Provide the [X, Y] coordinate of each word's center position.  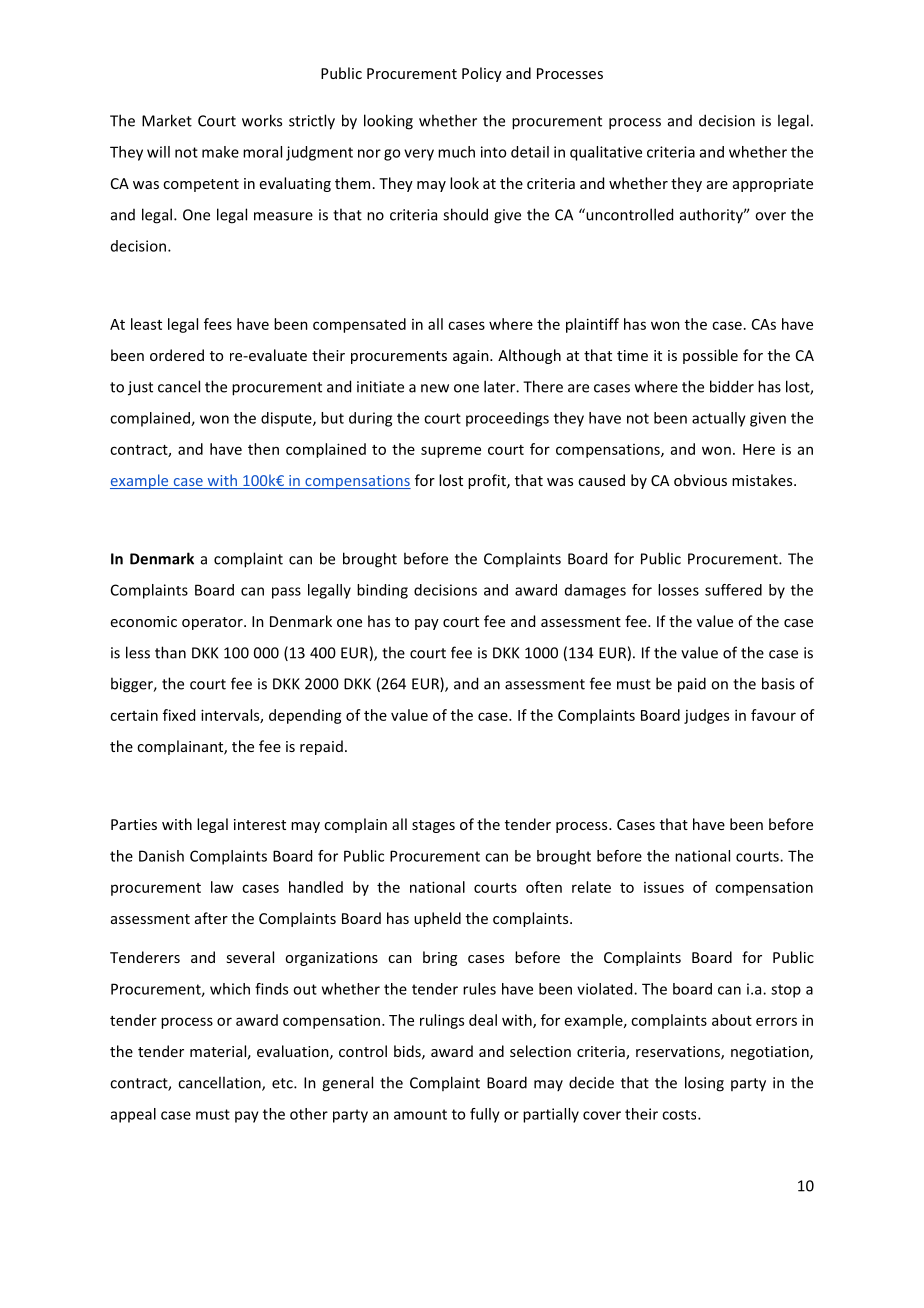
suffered [733, 590]
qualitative [606, 153]
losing [704, 1084]
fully [485, 1115]
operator [213, 623]
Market [167, 120]
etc [283, 1083]
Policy [482, 74]
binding [382, 591]
